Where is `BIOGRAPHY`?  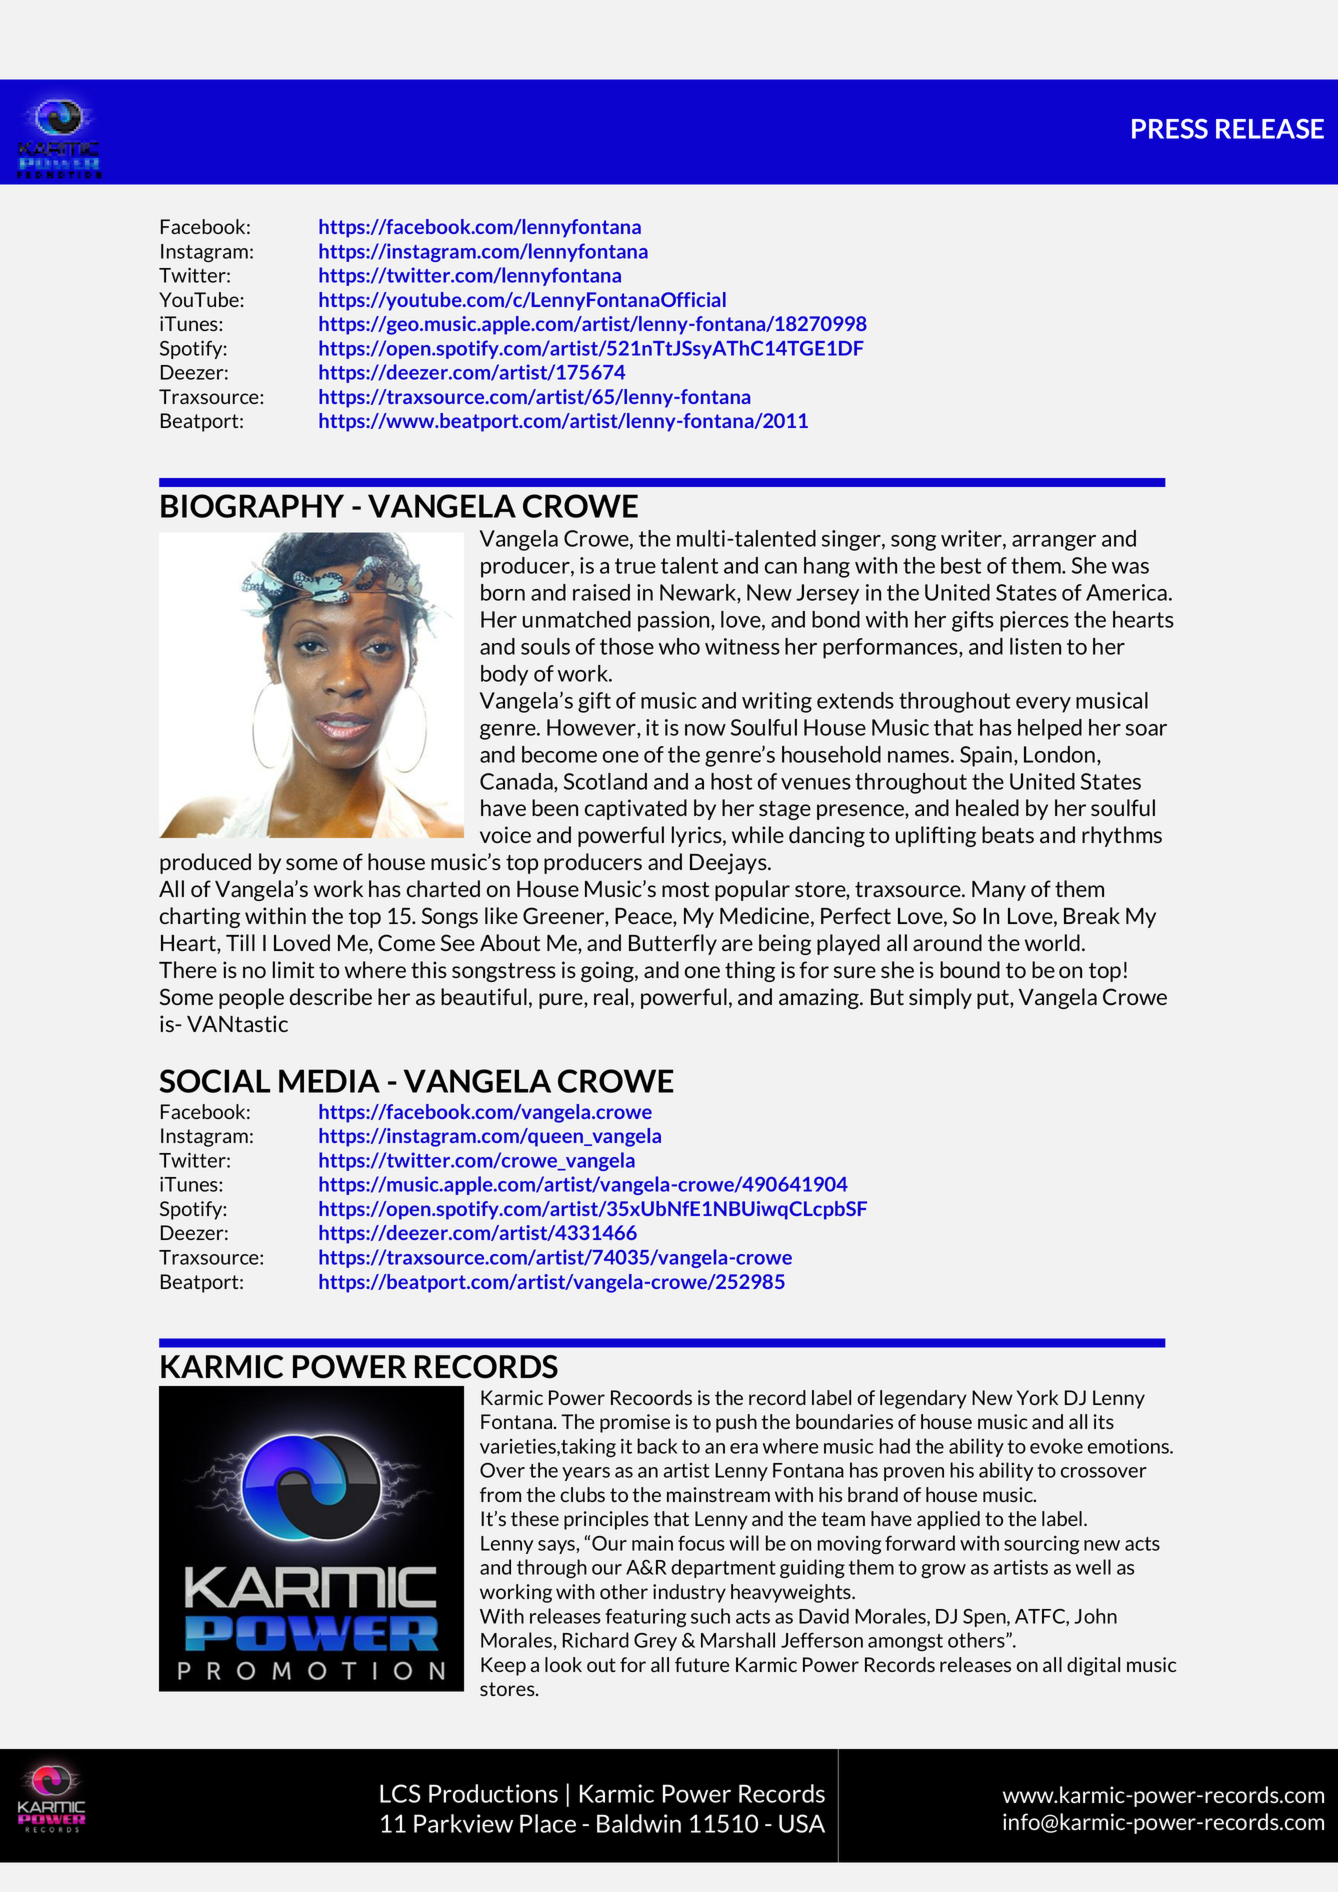 BIOGRAPHY is located at coordinates (252, 506).
